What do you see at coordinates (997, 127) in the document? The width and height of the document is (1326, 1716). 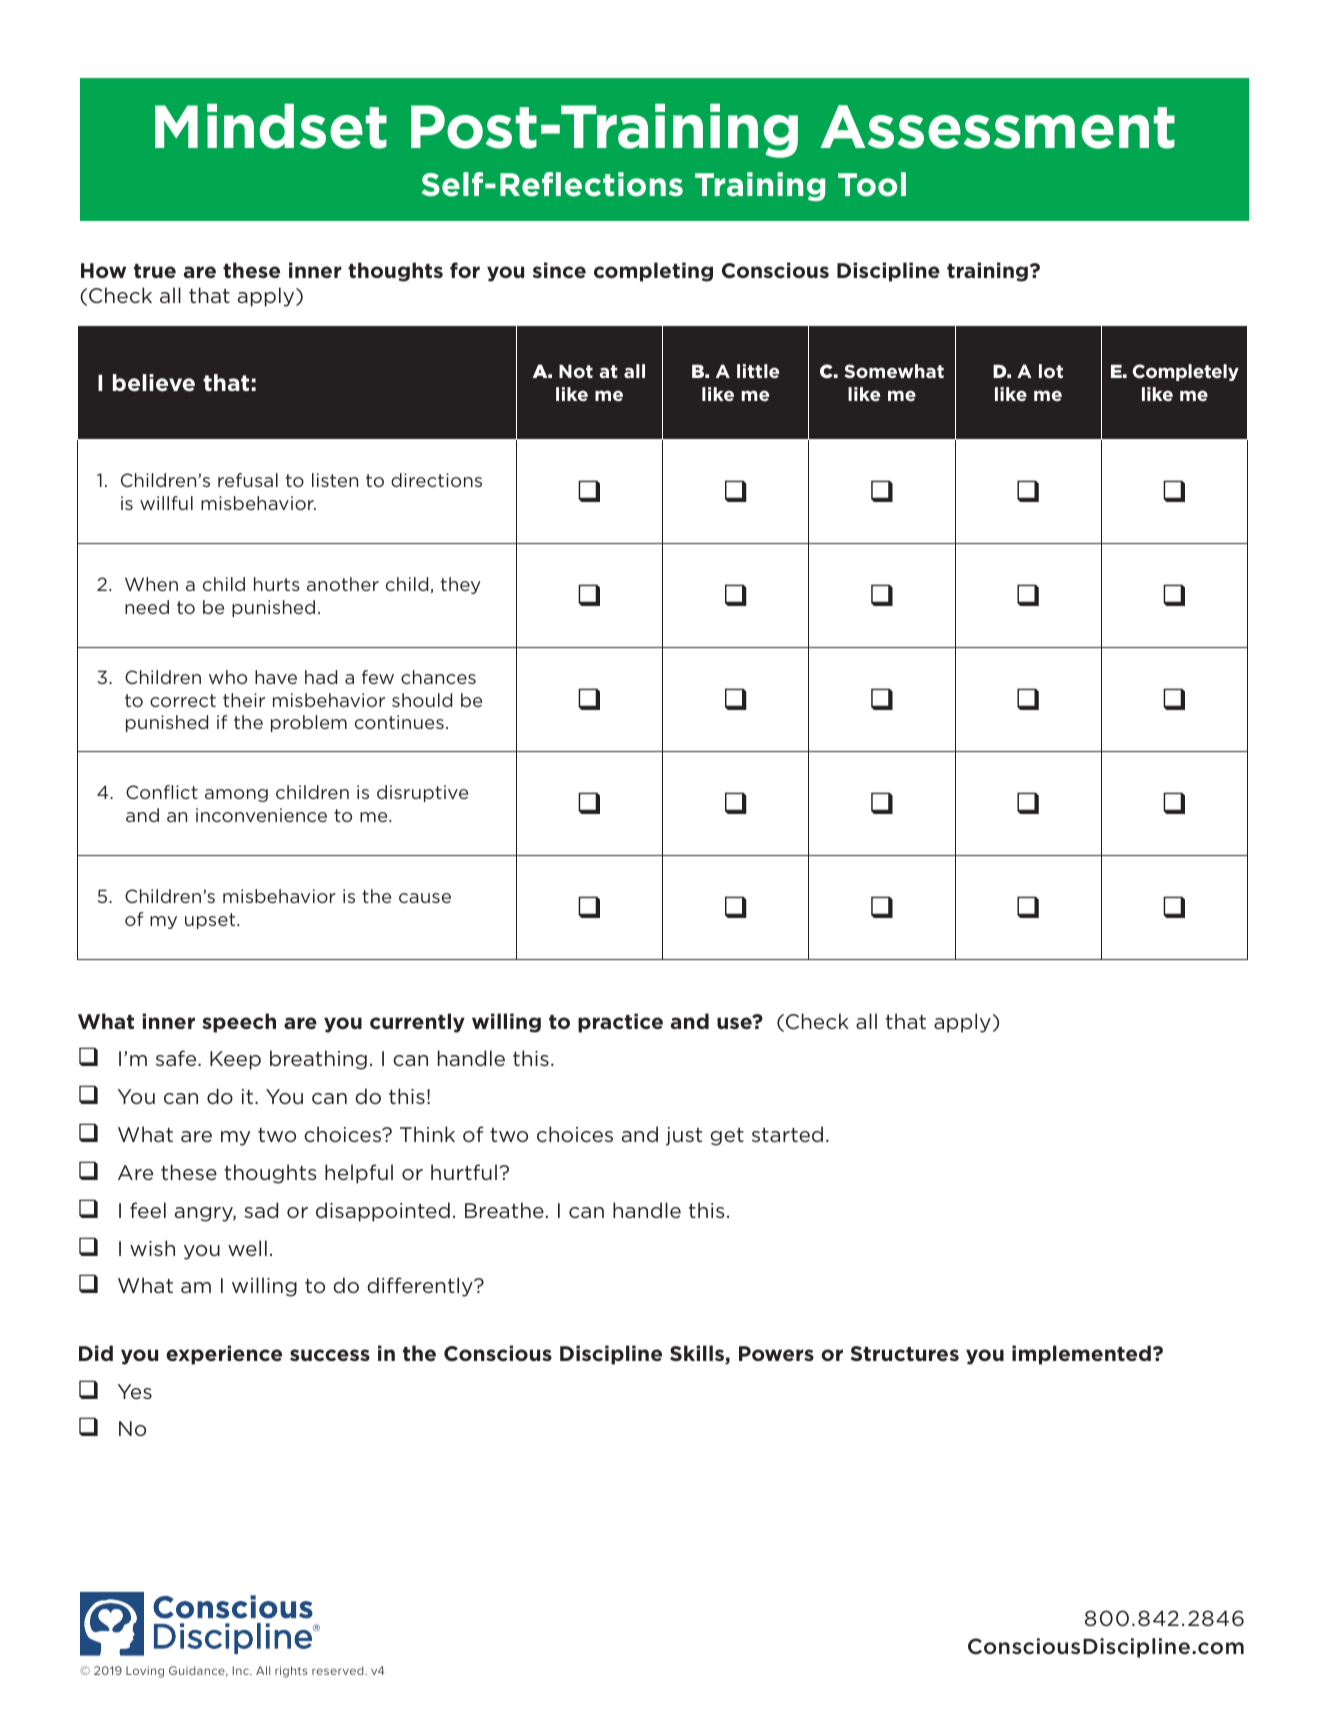 I see `Assessment` at bounding box center [997, 127].
